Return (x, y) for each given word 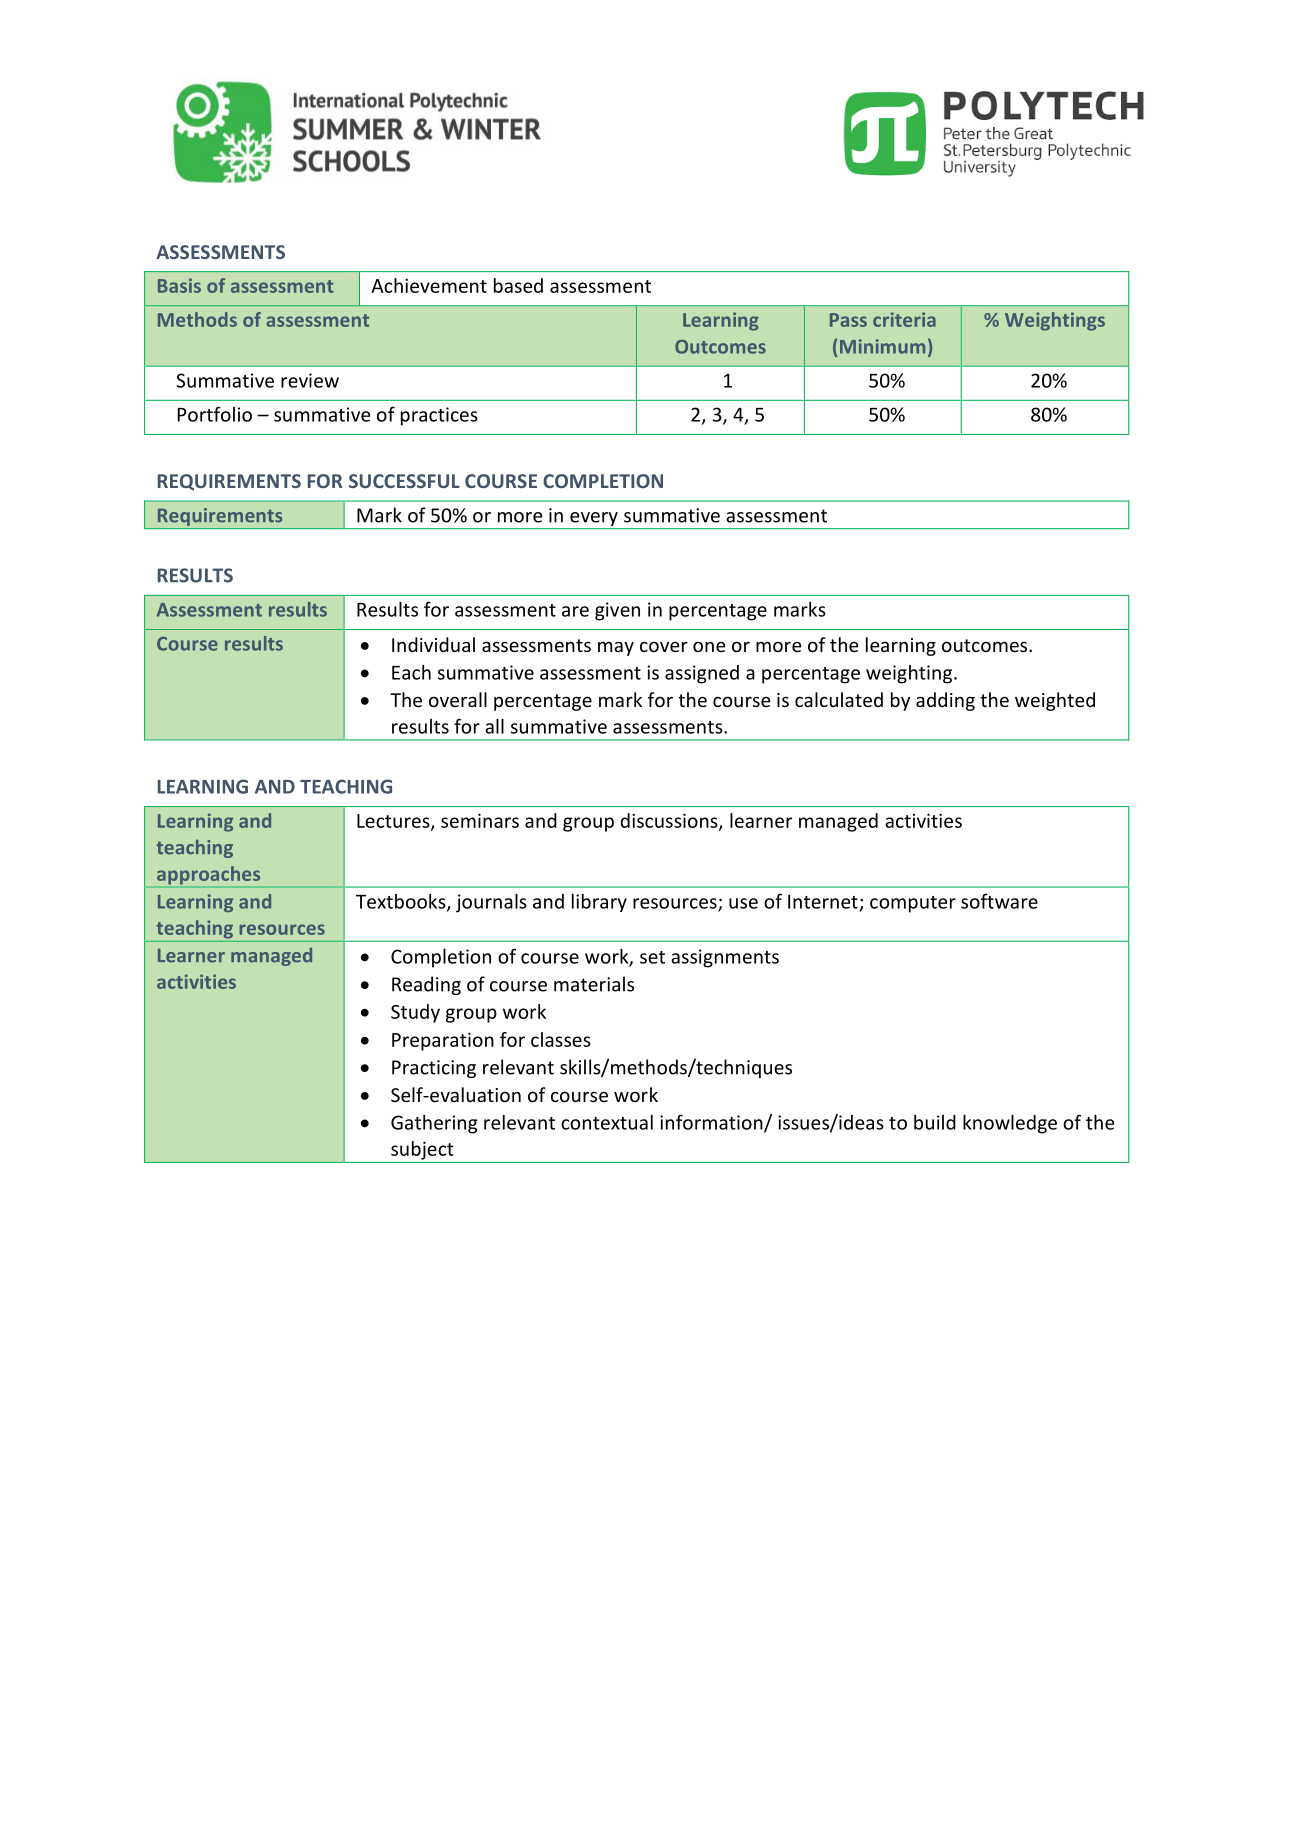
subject (422, 1150)
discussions (670, 821)
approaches (210, 876)
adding (945, 701)
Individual (433, 644)
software (999, 901)
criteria (904, 319)
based (518, 285)
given (617, 611)
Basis (179, 285)
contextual (607, 1122)
